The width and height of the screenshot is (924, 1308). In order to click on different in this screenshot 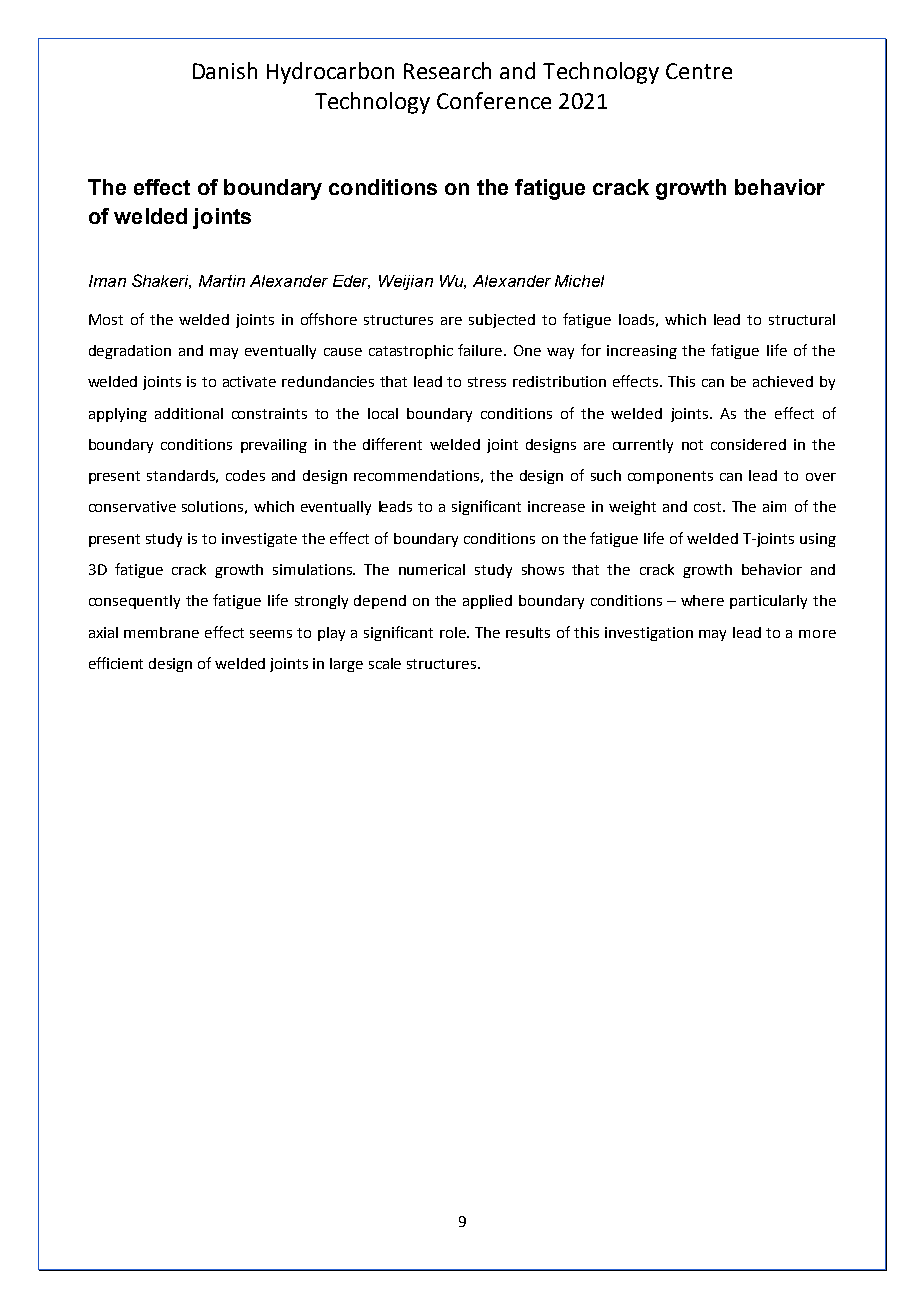, I will do `click(392, 444)`.
